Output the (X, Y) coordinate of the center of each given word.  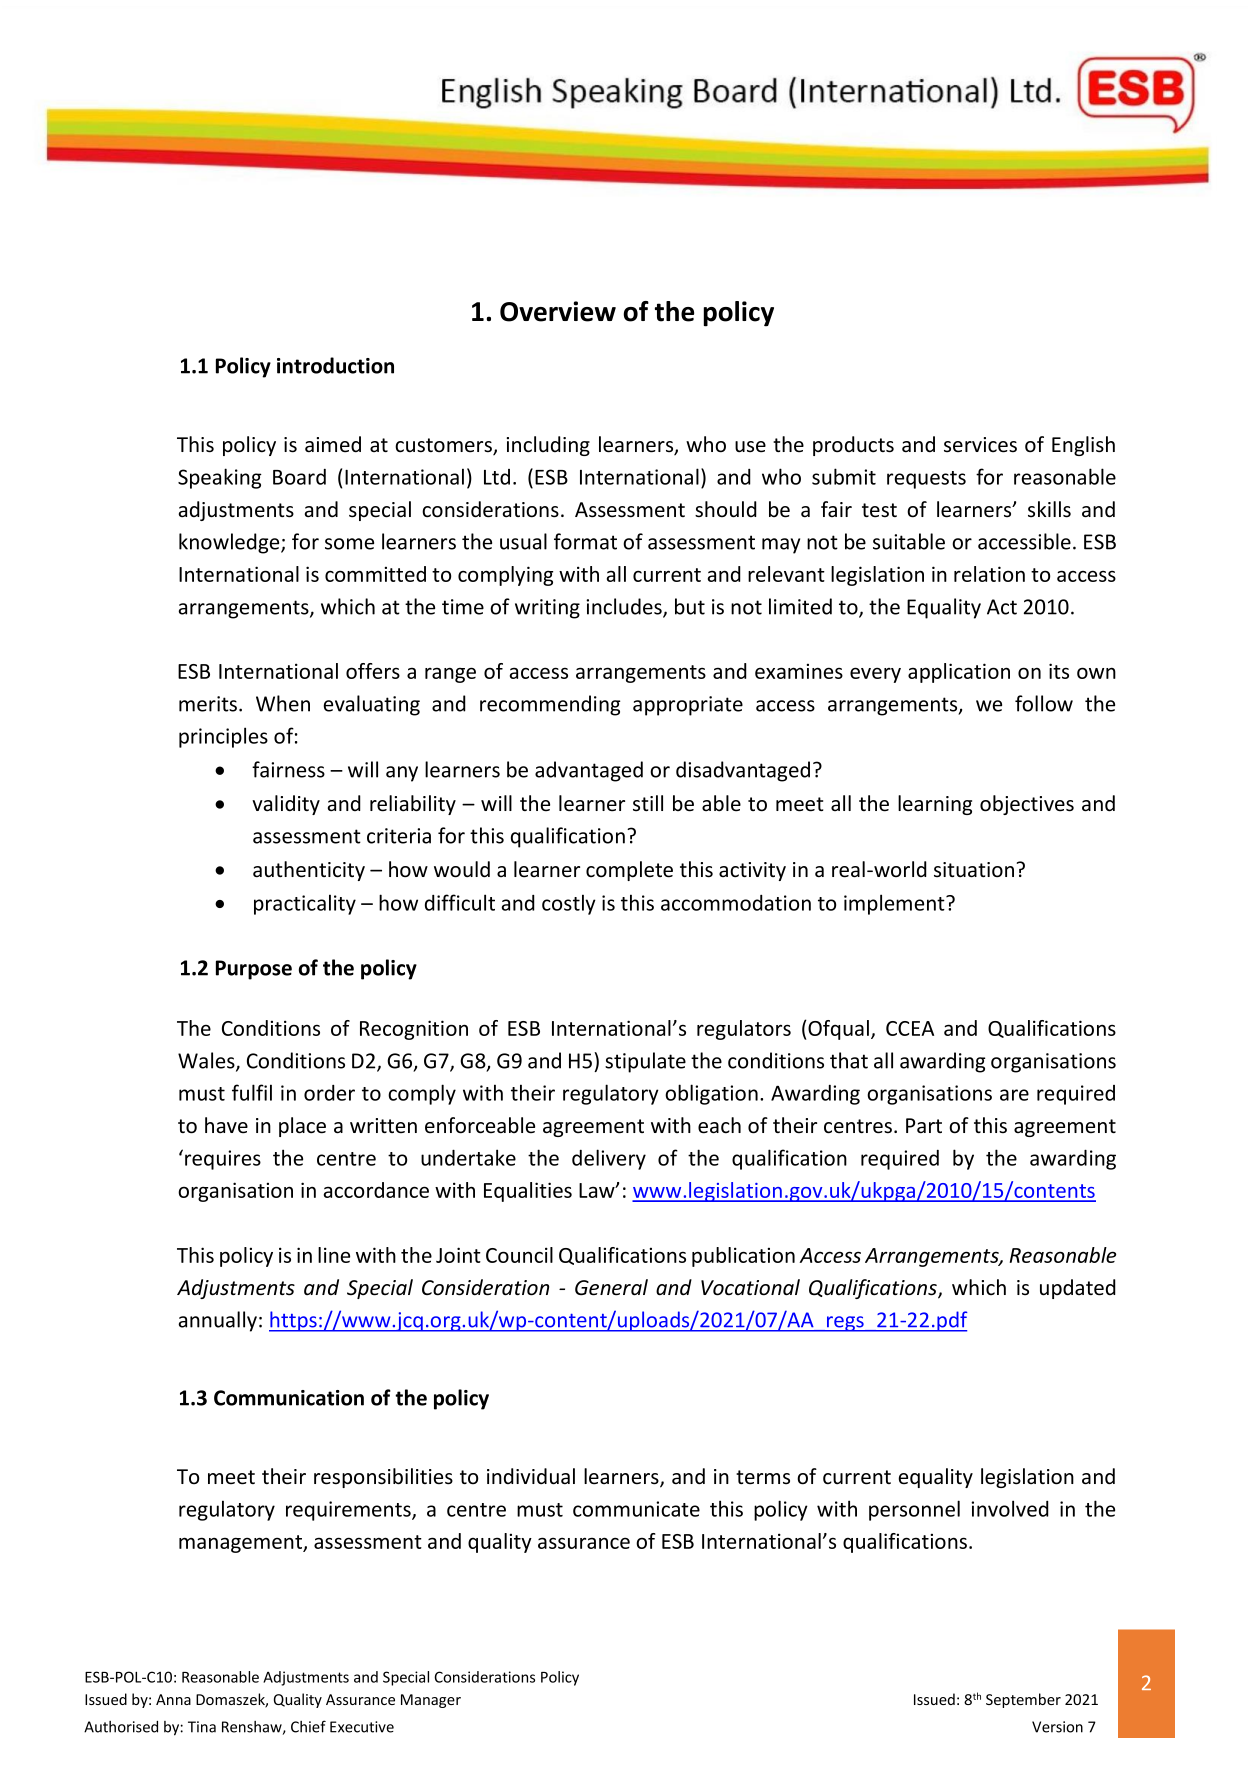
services (980, 445)
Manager (431, 1701)
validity (286, 805)
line (334, 1255)
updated (1078, 1289)
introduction (335, 365)
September (1023, 1700)
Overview (558, 311)
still (648, 803)
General (611, 1287)
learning (935, 805)
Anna (173, 1699)
